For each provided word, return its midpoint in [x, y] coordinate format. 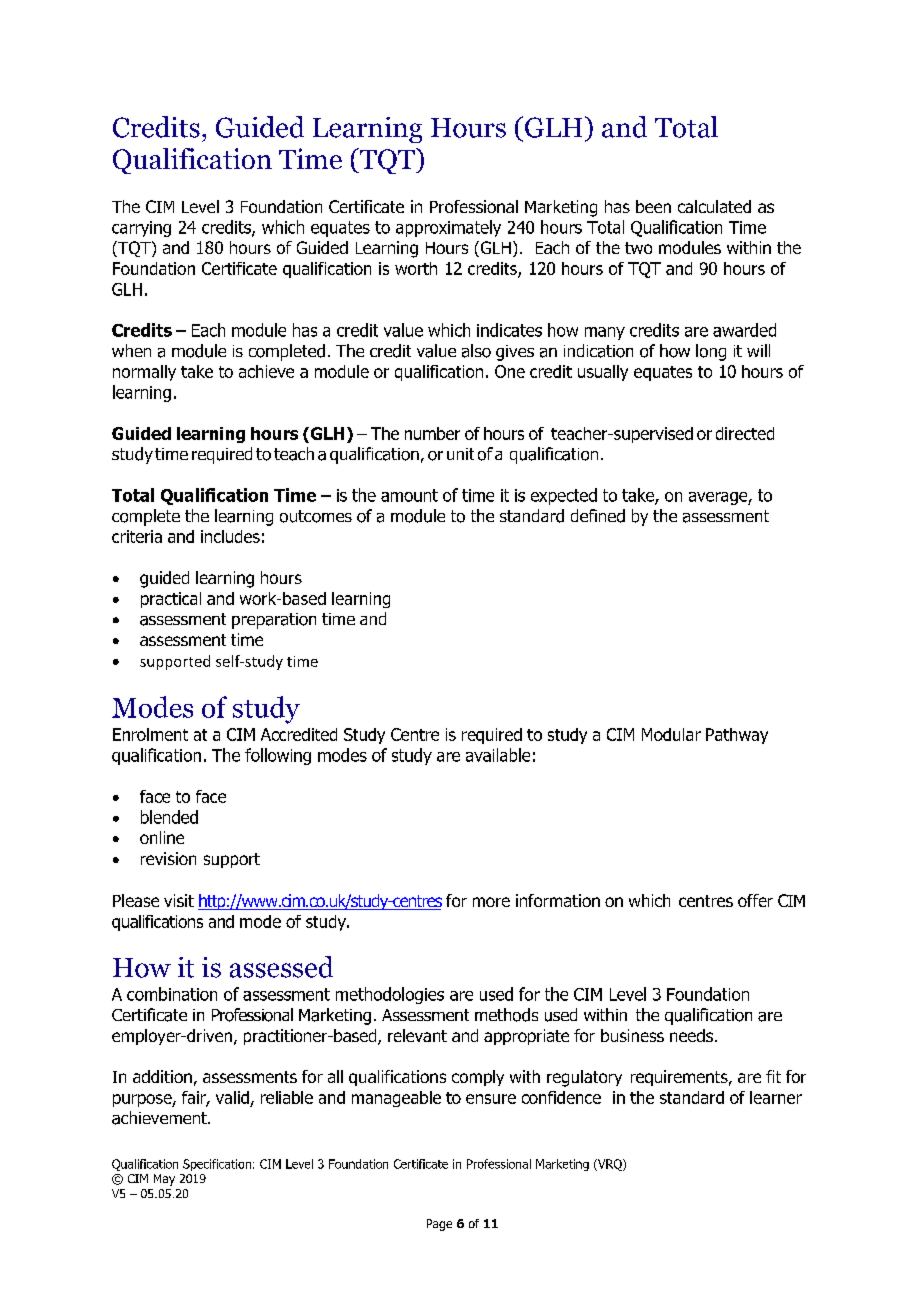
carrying [141, 229]
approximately [448, 228]
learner [776, 1097]
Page [439, 1225]
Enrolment [150, 734]
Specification [217, 1165]
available [498, 755]
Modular [671, 734]
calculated [714, 206]
